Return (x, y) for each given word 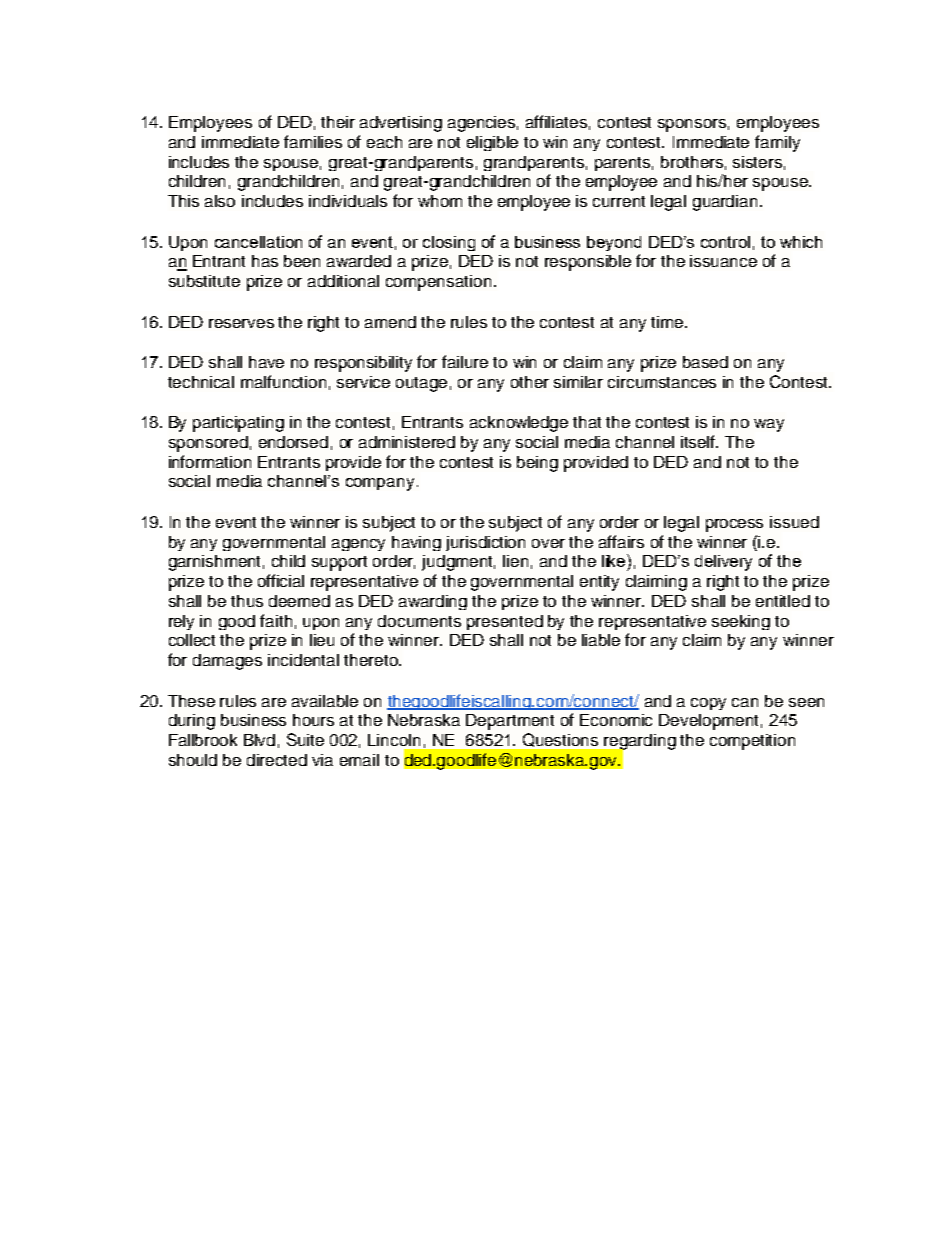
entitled (783, 601)
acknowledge (519, 424)
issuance (723, 261)
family (777, 143)
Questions (560, 740)
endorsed (293, 442)
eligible (492, 143)
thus (247, 601)
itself (699, 441)
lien (515, 561)
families (313, 141)
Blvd (259, 740)
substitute (204, 281)
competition (752, 742)
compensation (438, 283)
